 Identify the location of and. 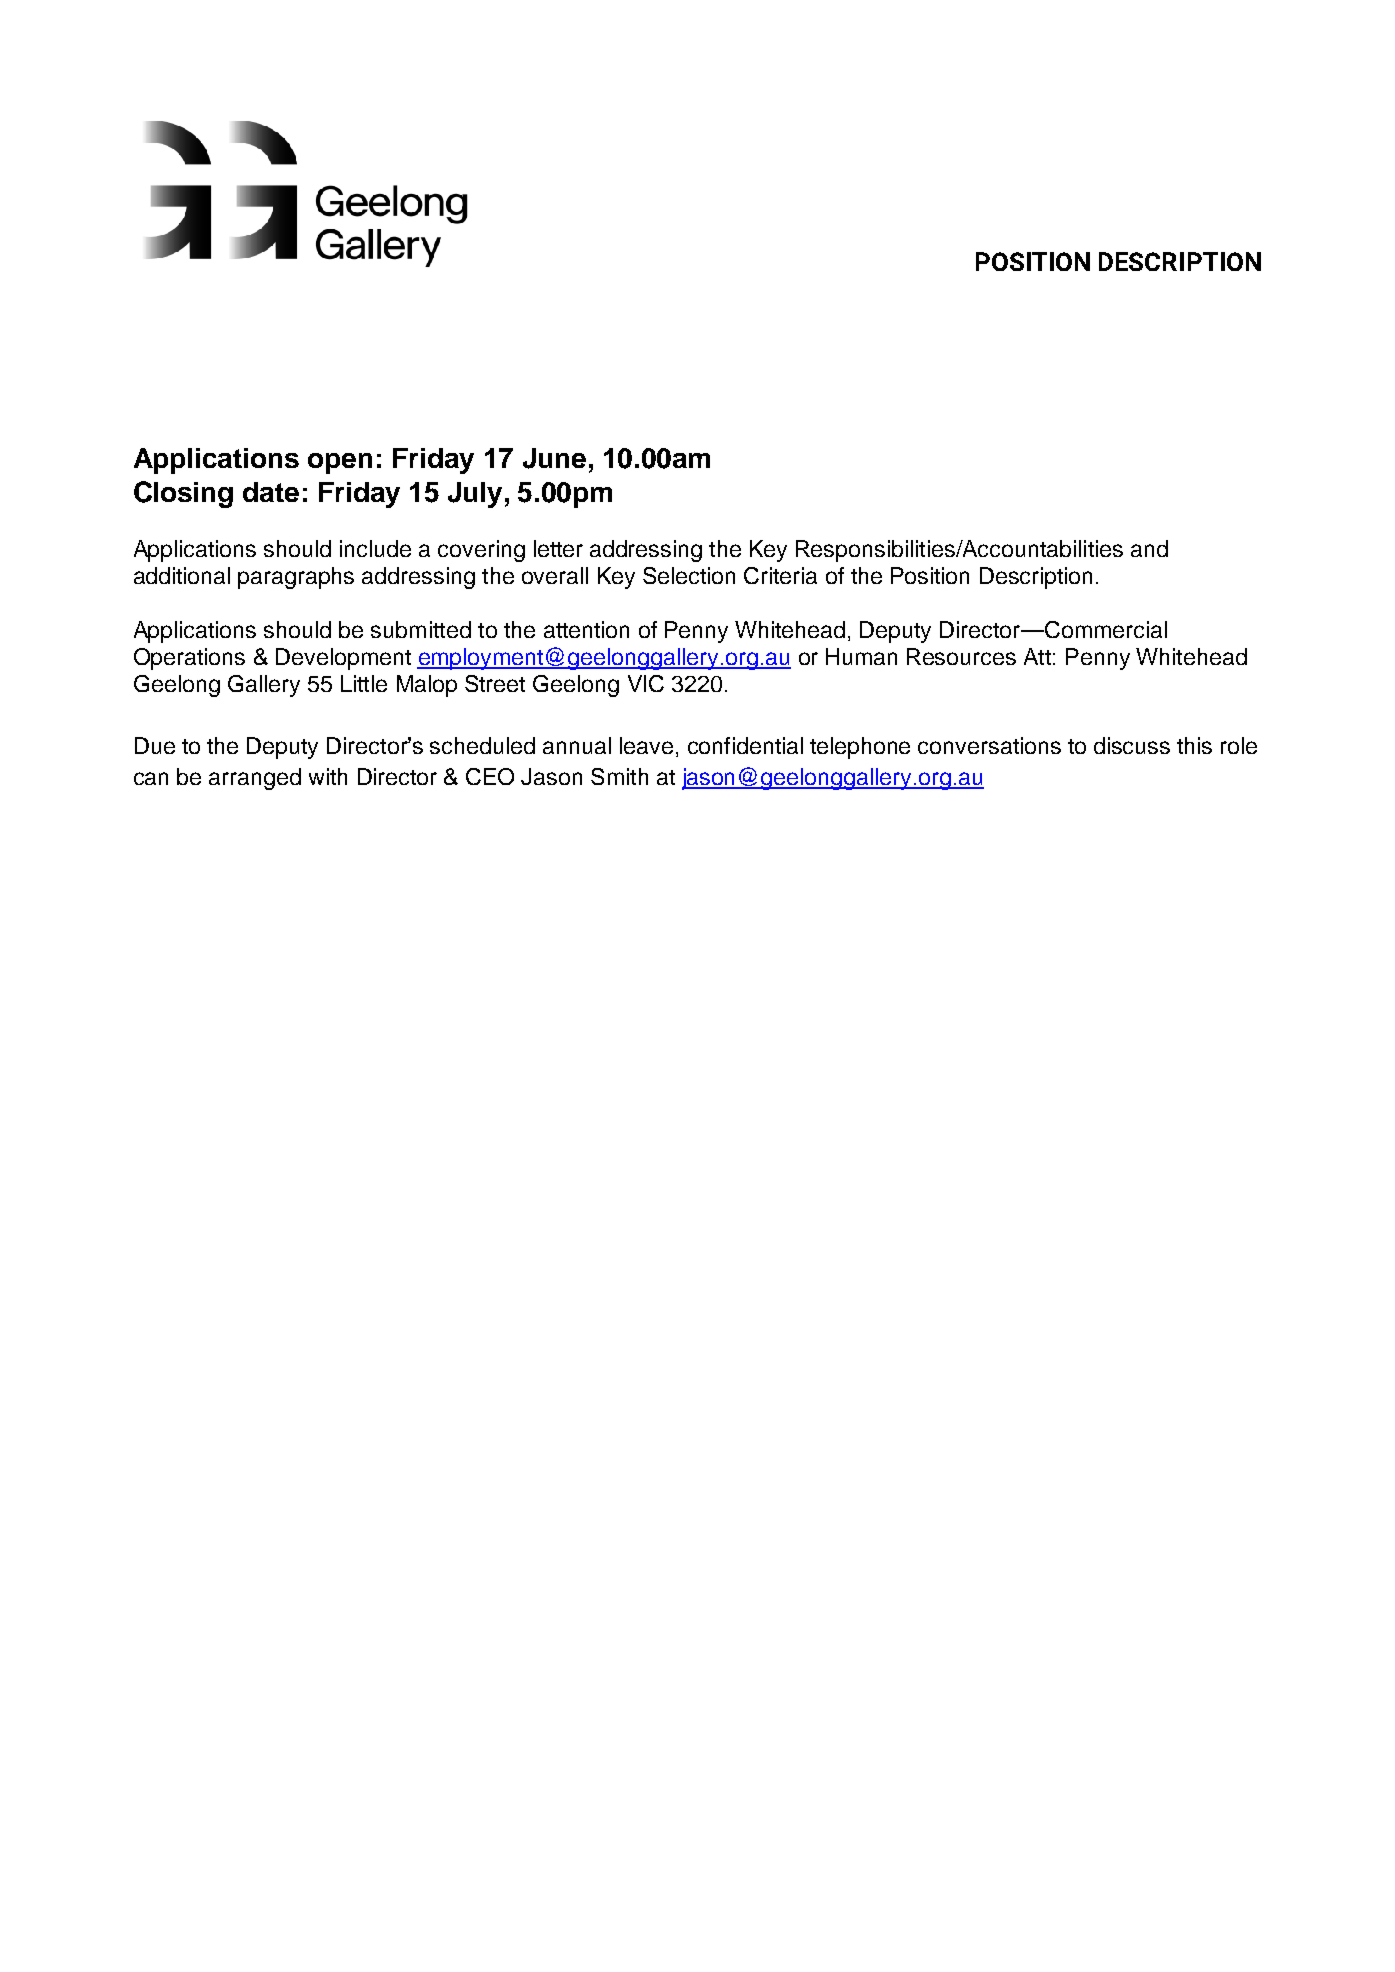
(1149, 548).
